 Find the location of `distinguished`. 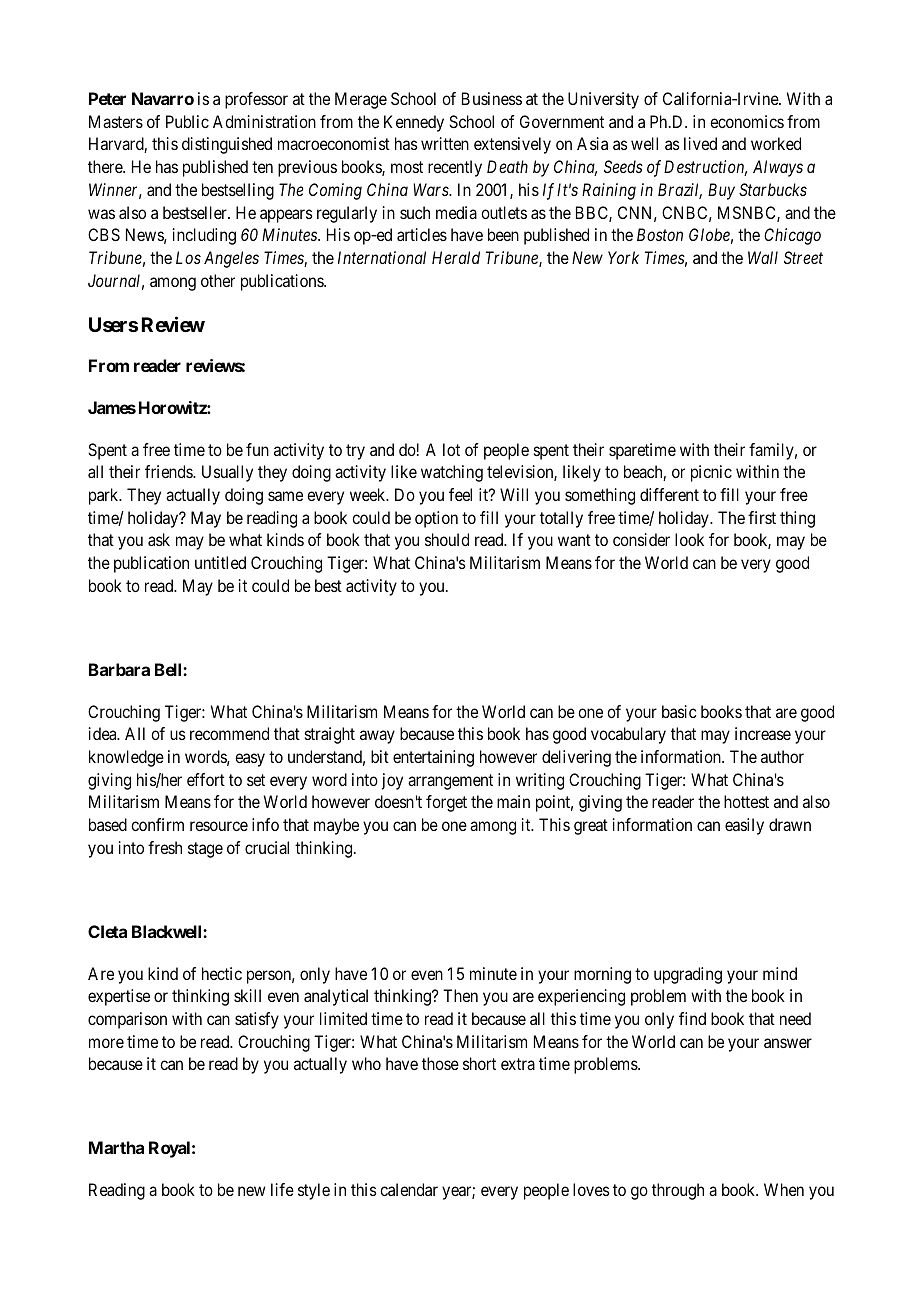

distinguished is located at coordinates (227, 145).
